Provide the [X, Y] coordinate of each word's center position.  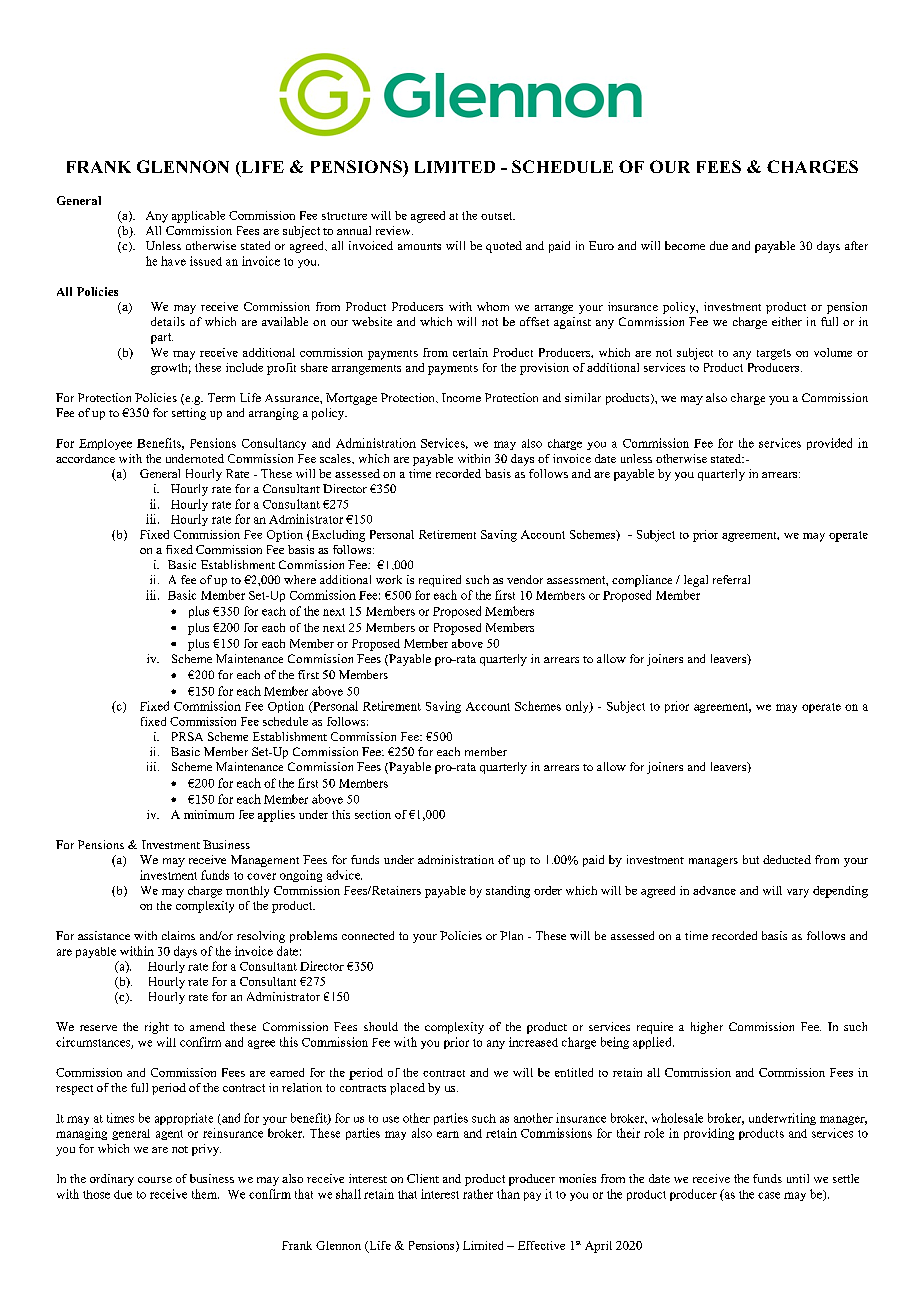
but [751, 859]
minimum [209, 814]
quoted [504, 247]
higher [707, 1028]
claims [178, 935]
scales [336, 458]
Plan [511, 935]
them [205, 1194]
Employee [105, 444]
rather [478, 1194]
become [685, 245]
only [578, 707]
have [173, 261]
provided [829, 444]
